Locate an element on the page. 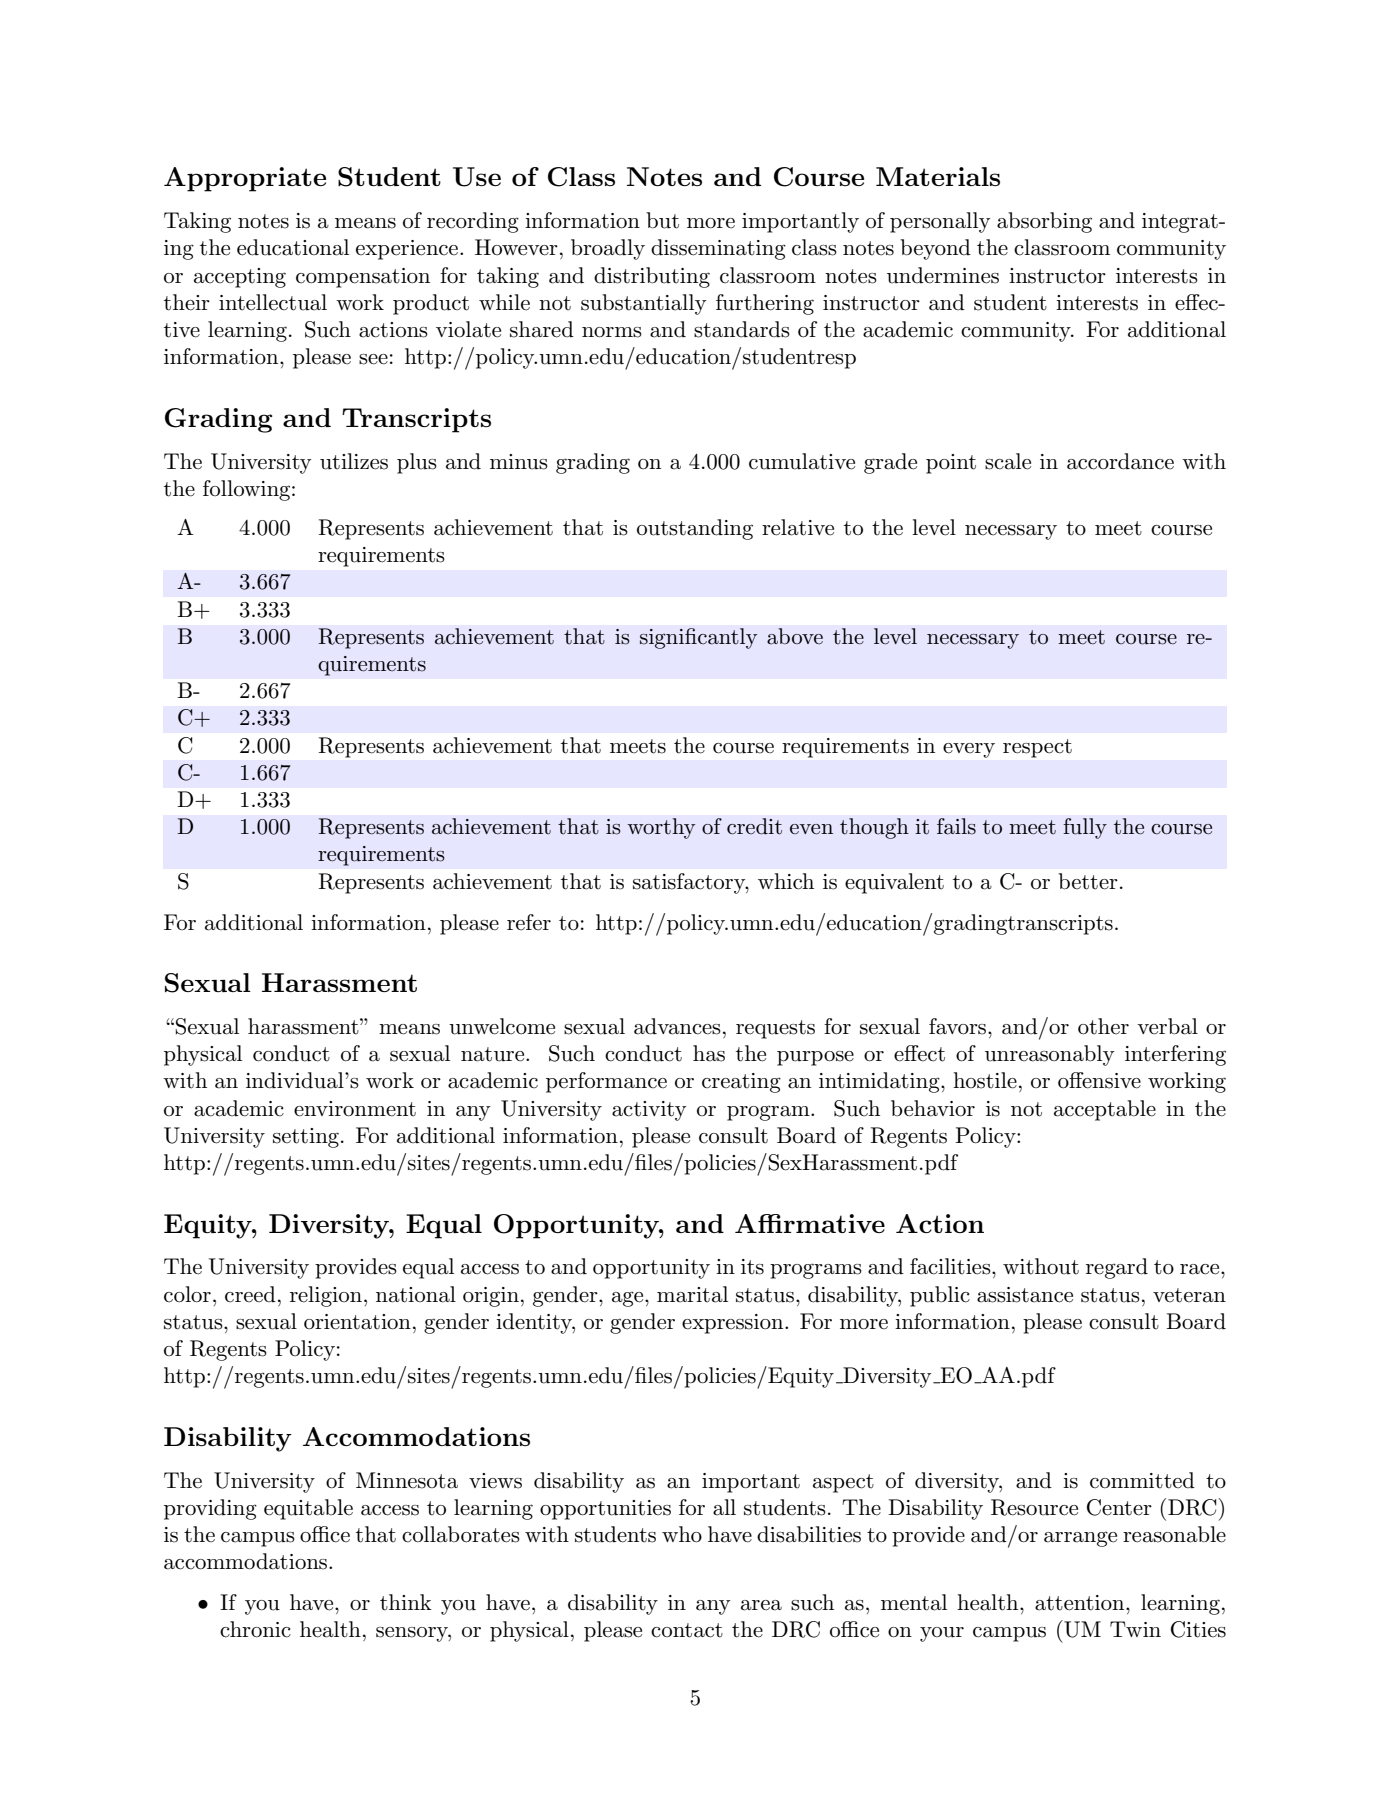 The image size is (1391, 1801). outstanding is located at coordinates (695, 529).
